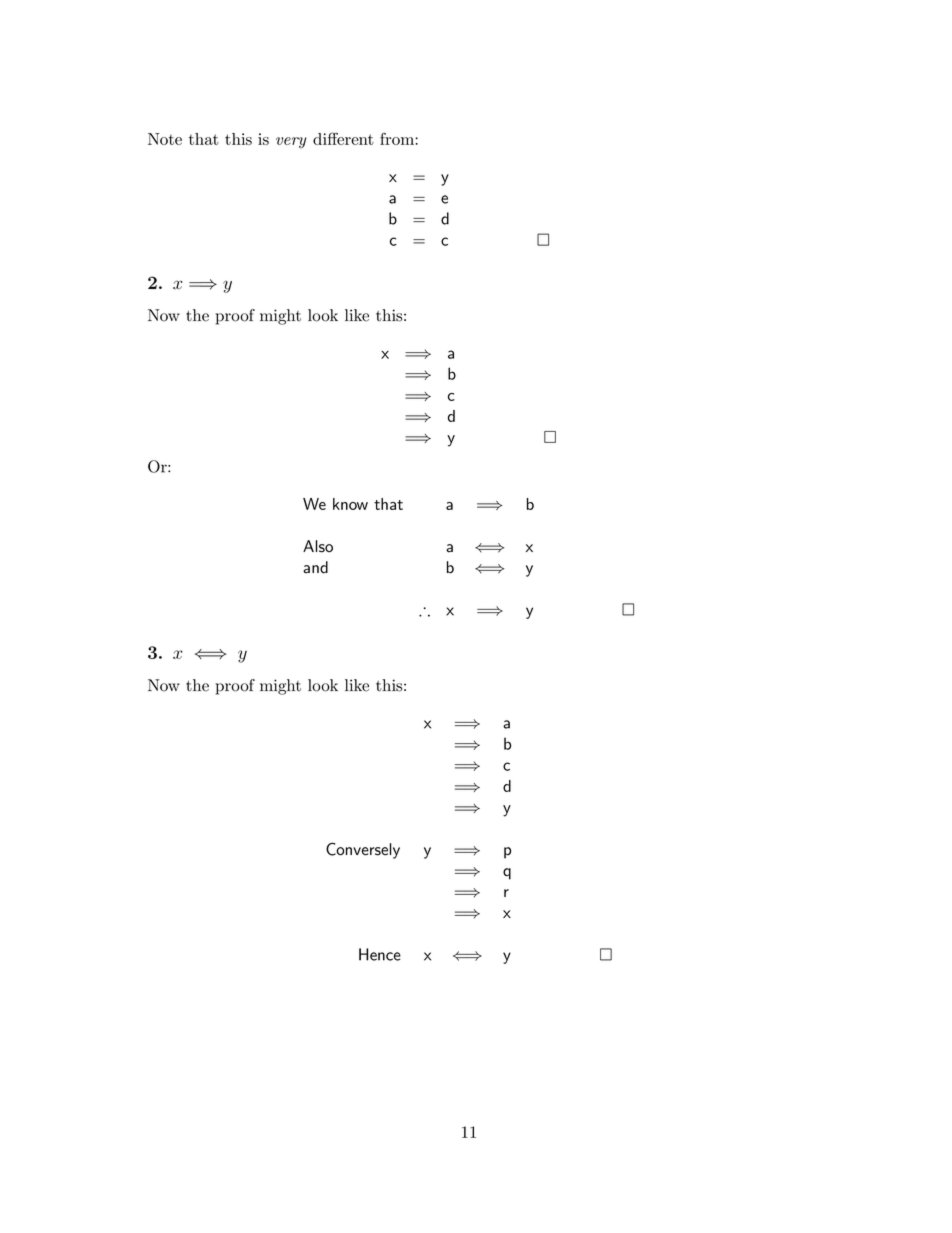  I want to click on and, so click(315, 567).
